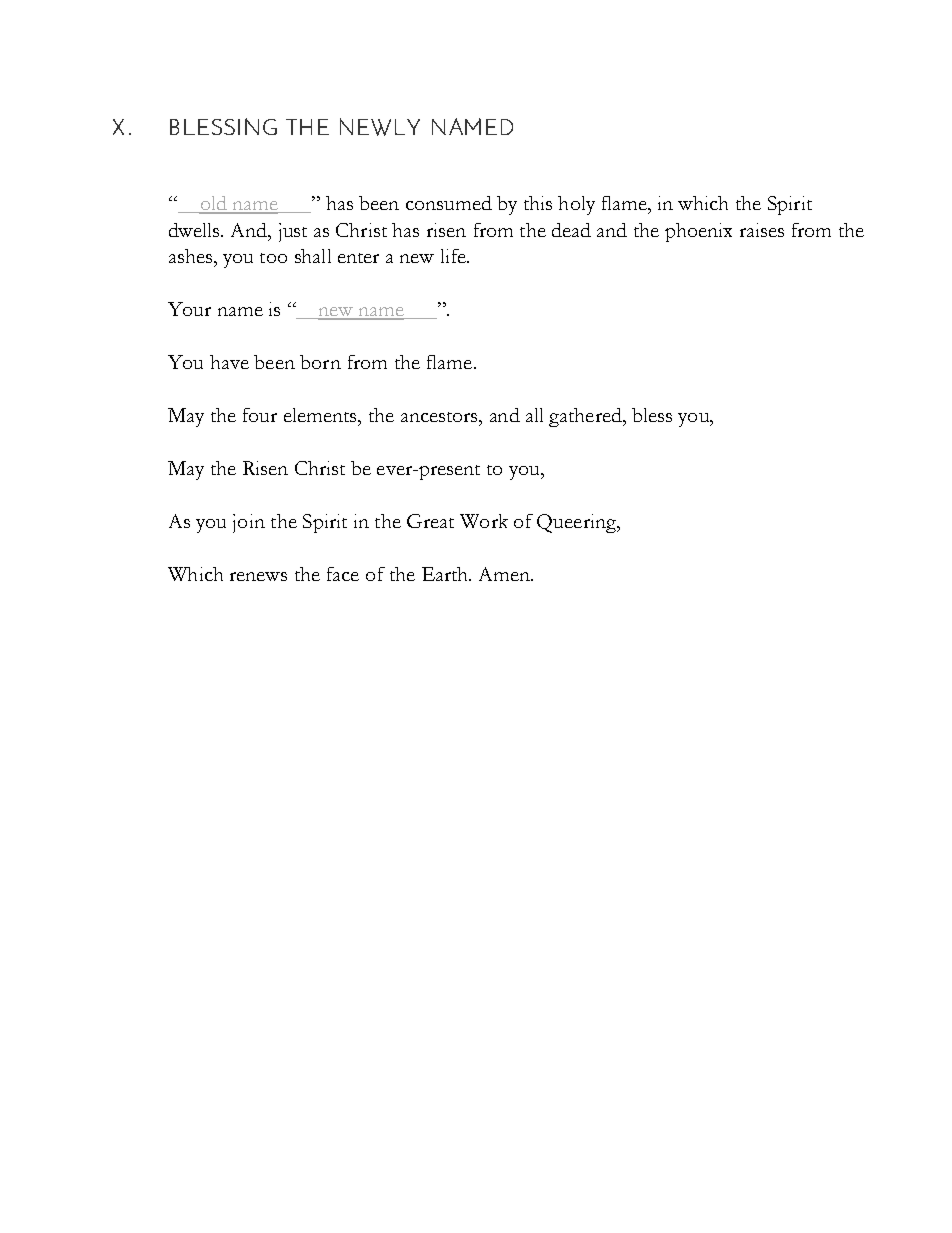 The width and height of the page is (952, 1233). Describe the element at coordinates (576, 205) in the page. I see `holy` at that location.
